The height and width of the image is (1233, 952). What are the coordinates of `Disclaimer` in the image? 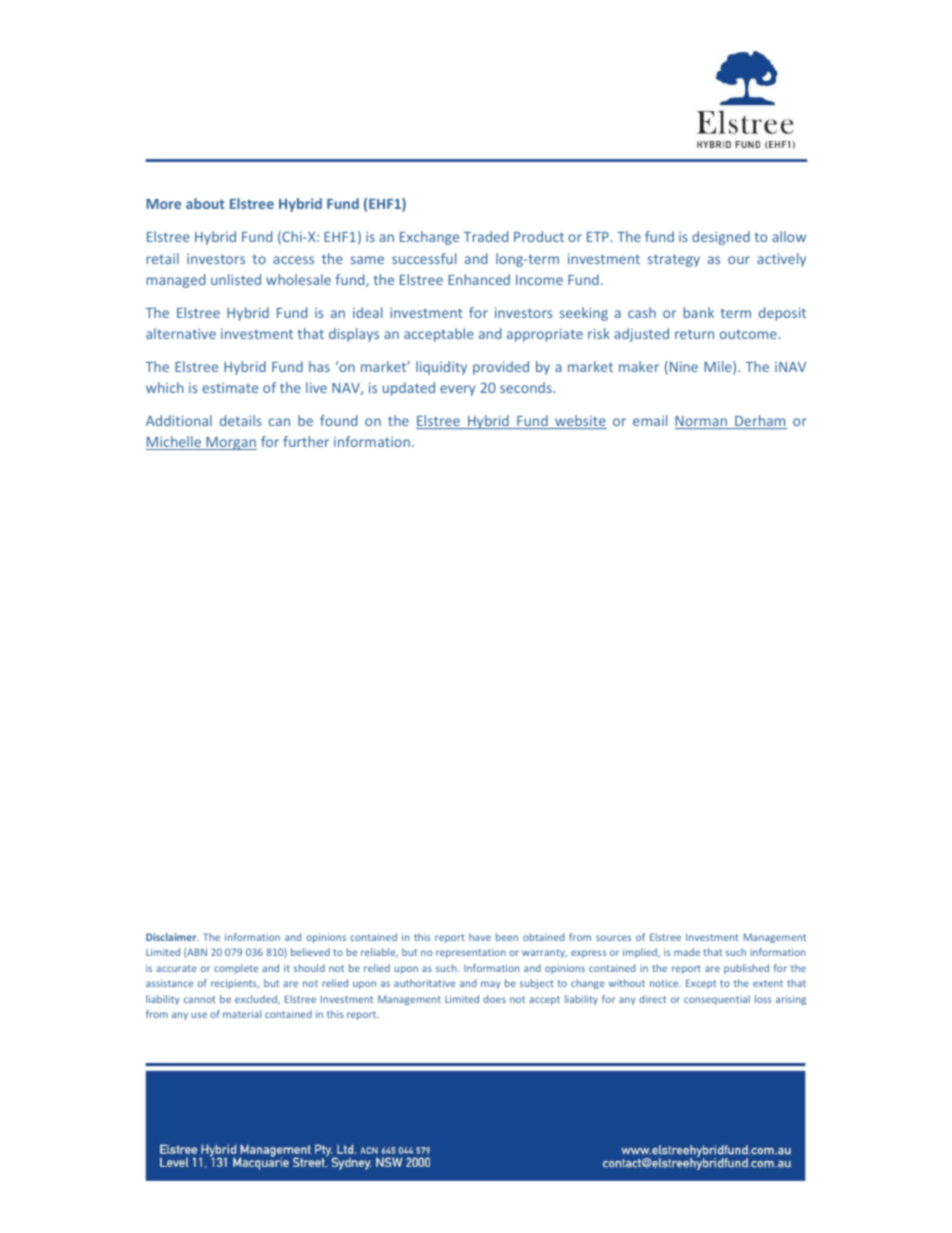 It's located at (172, 937).
